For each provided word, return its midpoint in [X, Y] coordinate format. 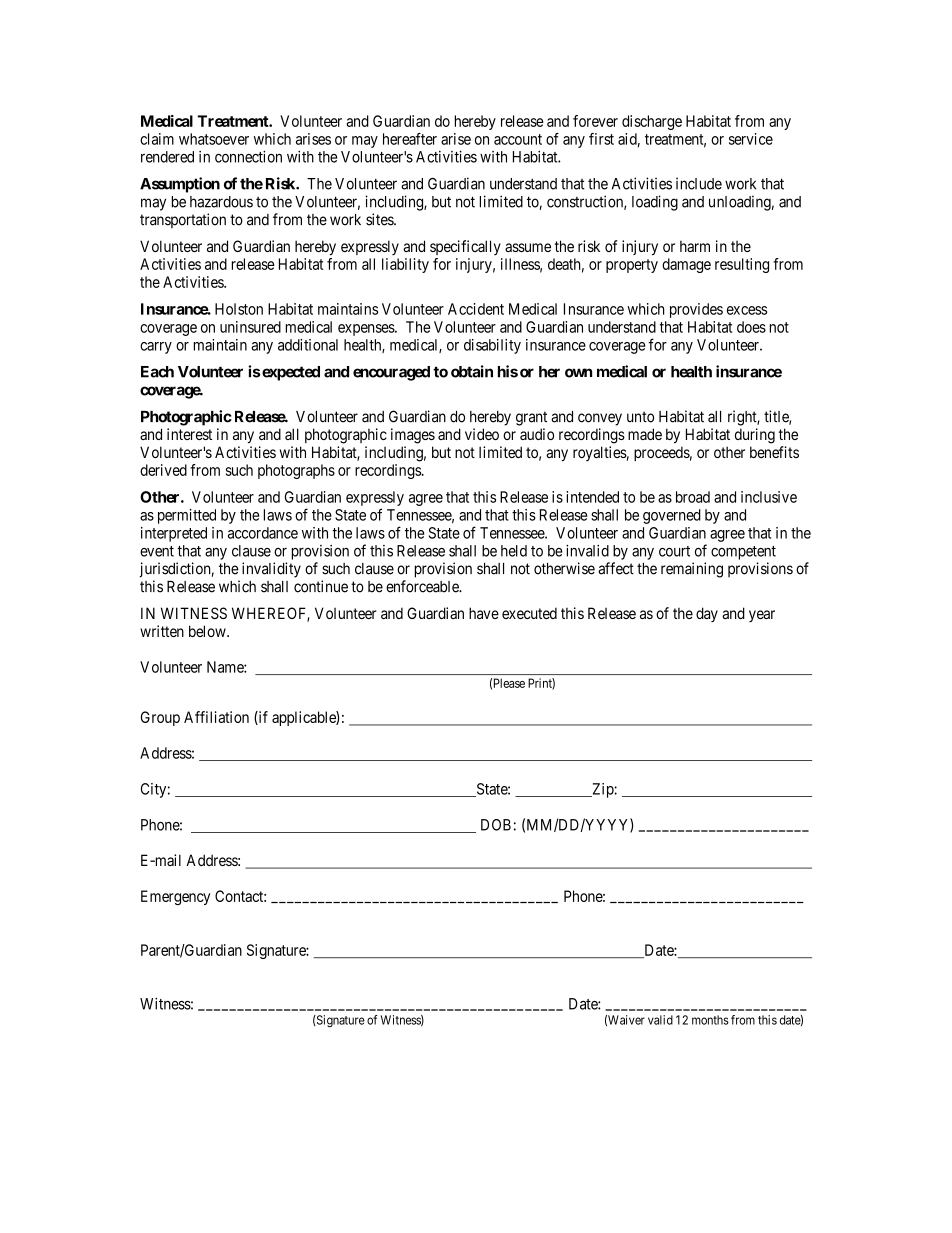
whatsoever [214, 139]
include [699, 183]
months [710, 1020]
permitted [187, 516]
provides [696, 310]
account [518, 139]
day [707, 614]
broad [693, 497]
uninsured [250, 327]
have [484, 613]
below [208, 631]
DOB [496, 825]
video [482, 434]
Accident [476, 309]
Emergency [175, 897]
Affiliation [216, 717]
